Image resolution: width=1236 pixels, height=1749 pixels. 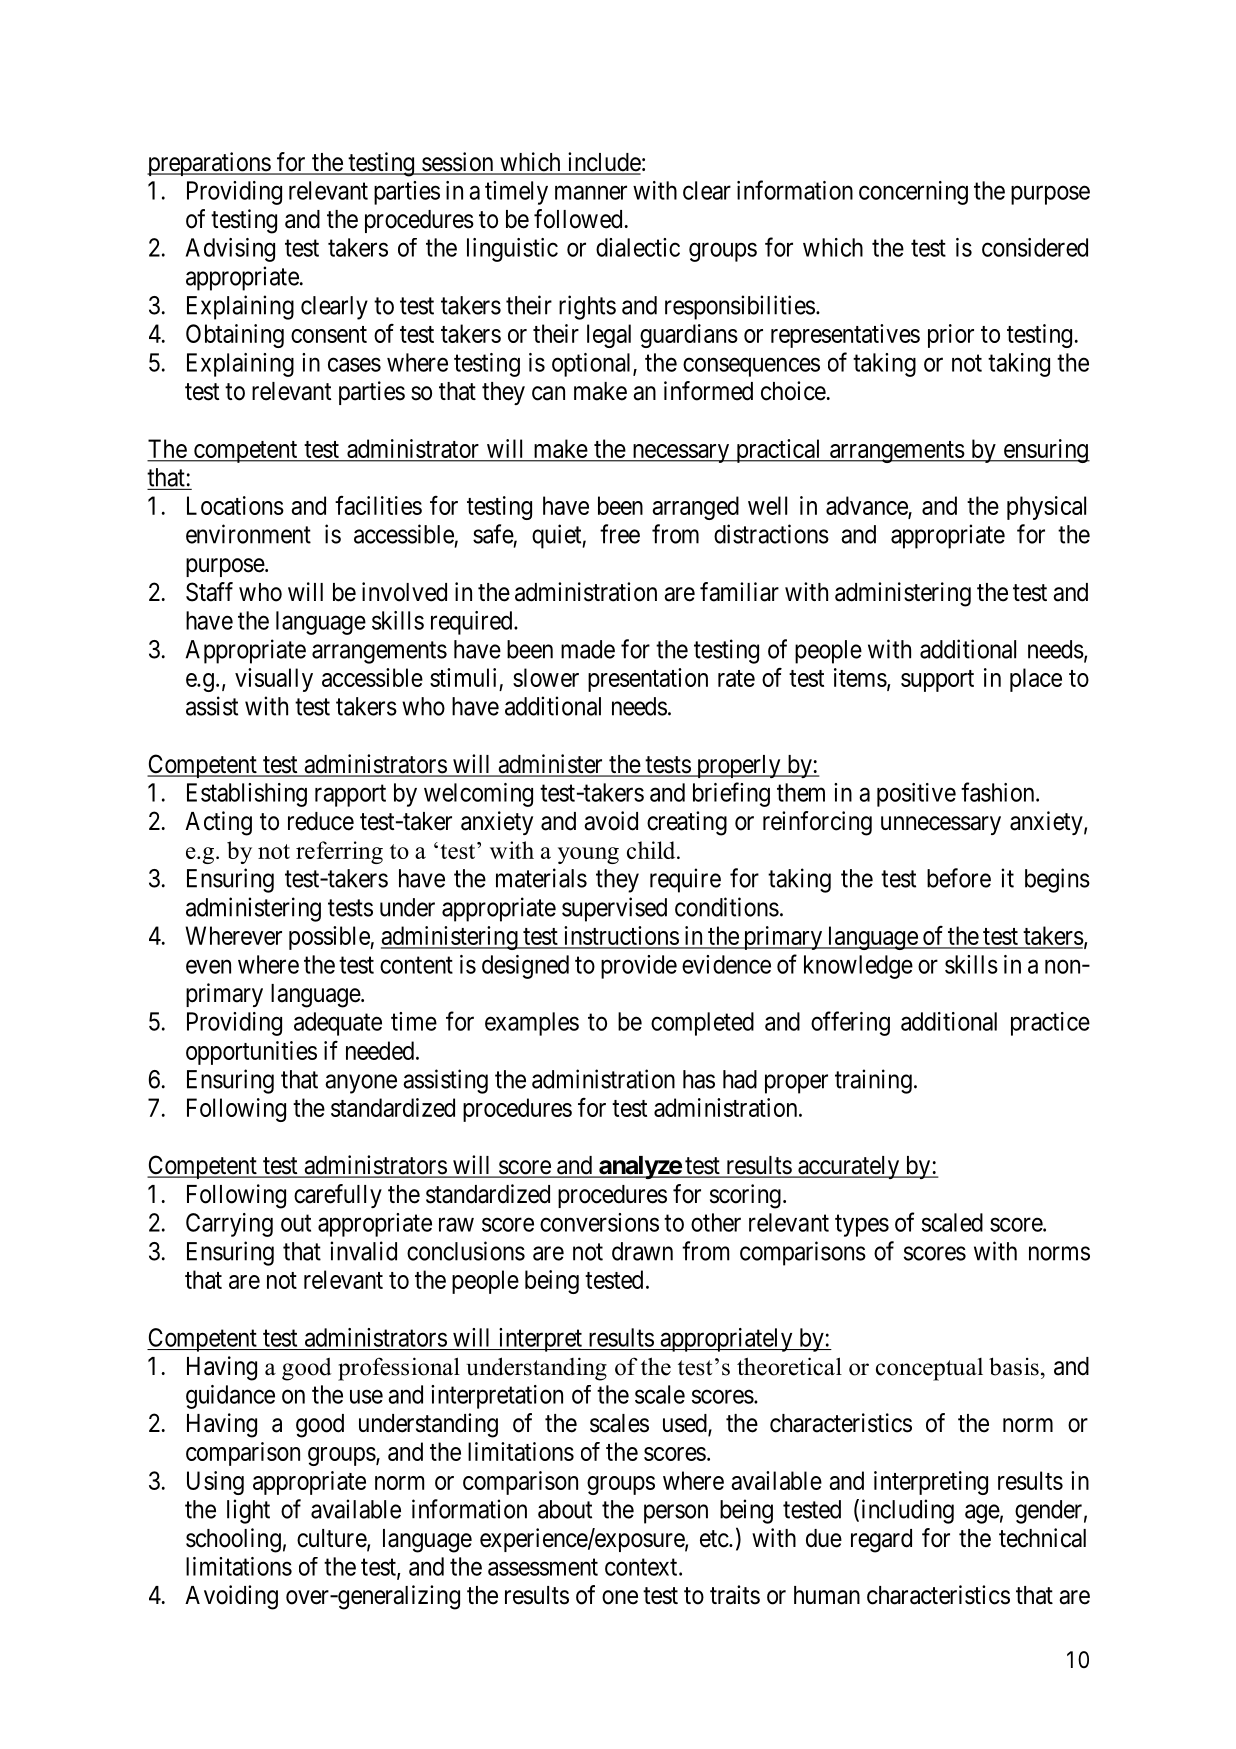 I want to click on concerning, so click(x=913, y=193).
